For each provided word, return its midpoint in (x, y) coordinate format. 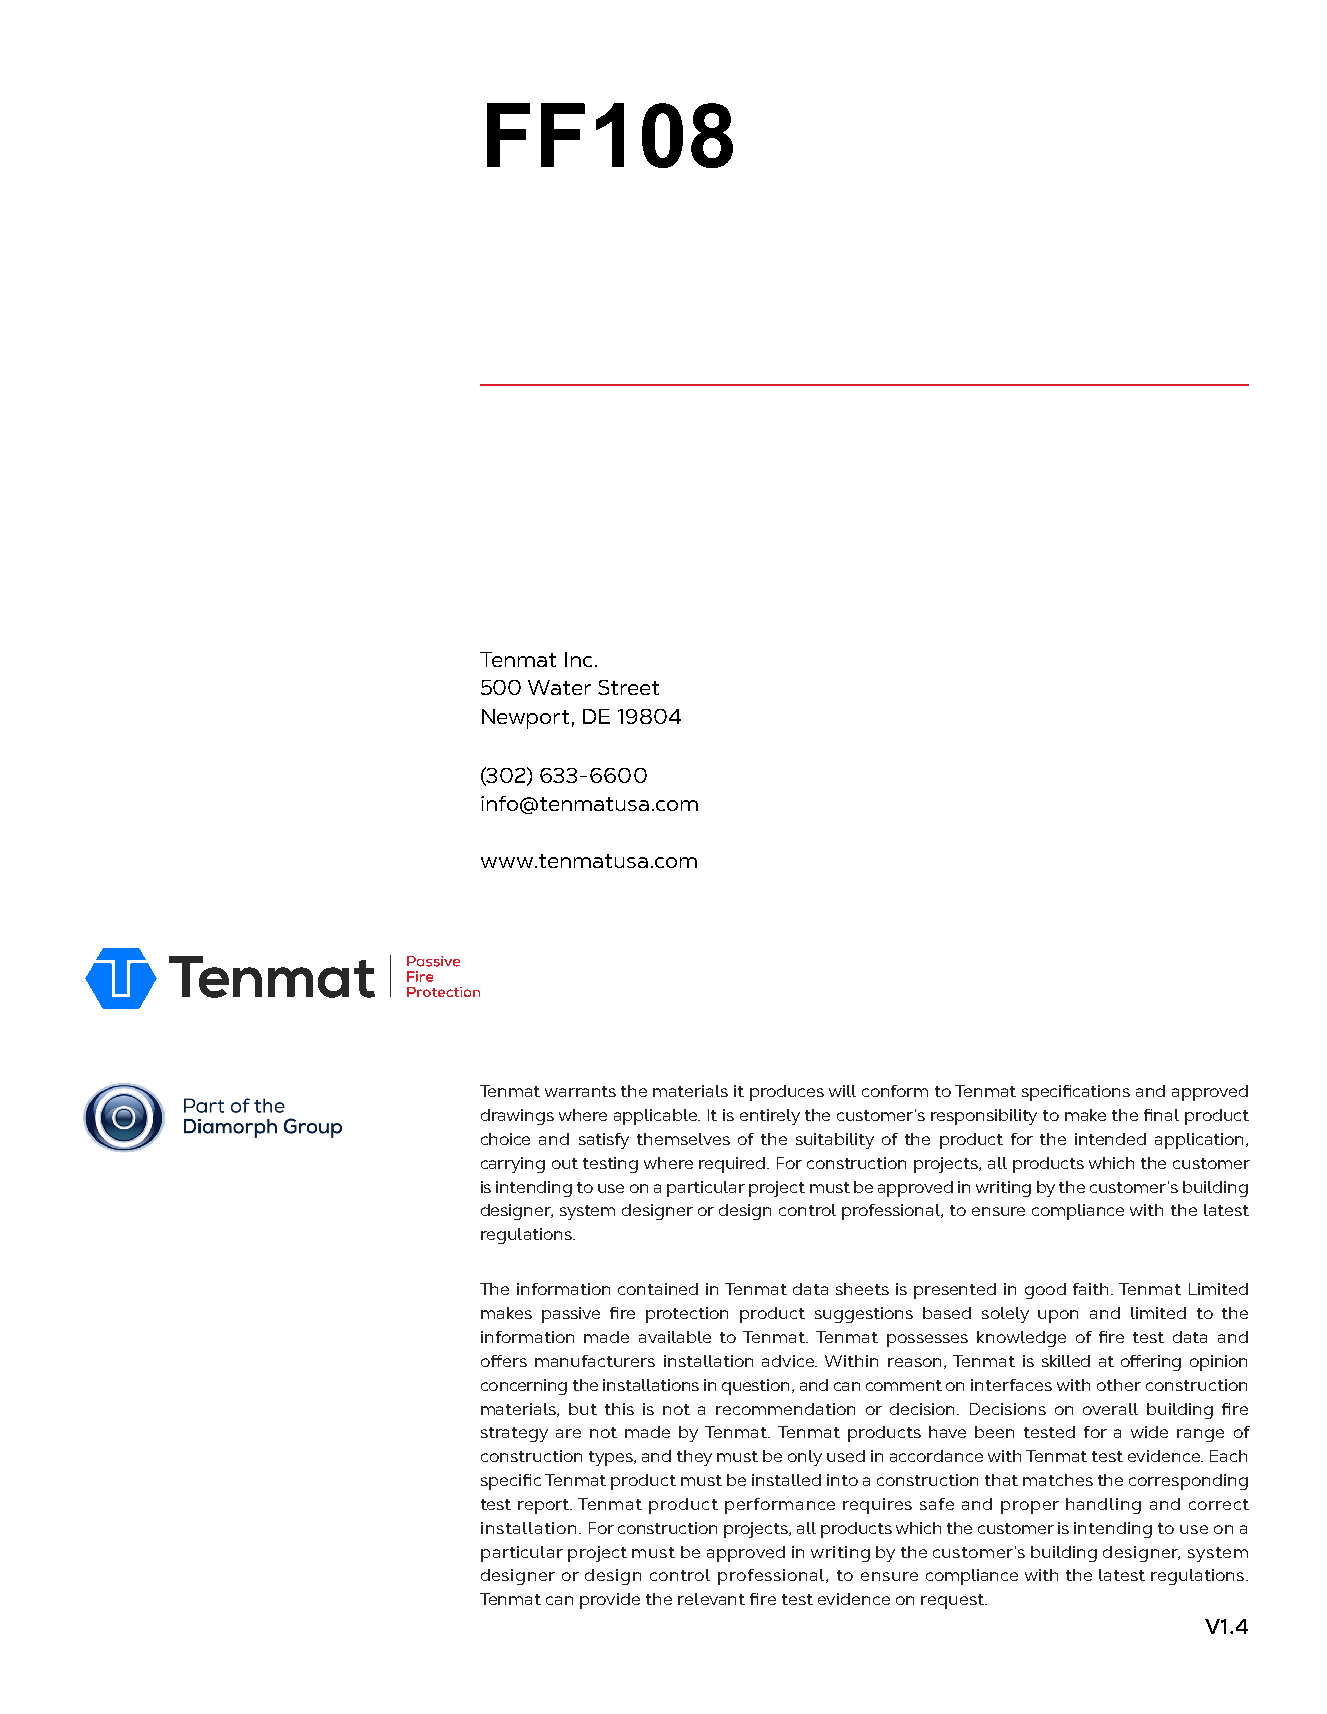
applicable (657, 1117)
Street (628, 687)
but (583, 1409)
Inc (578, 659)
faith (1090, 1289)
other (1119, 1385)
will (842, 1091)
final (1161, 1115)
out (565, 1163)
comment (904, 1385)
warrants (580, 1091)
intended (1110, 1139)
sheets (862, 1289)
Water (559, 687)
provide (610, 1601)
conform (895, 1091)
